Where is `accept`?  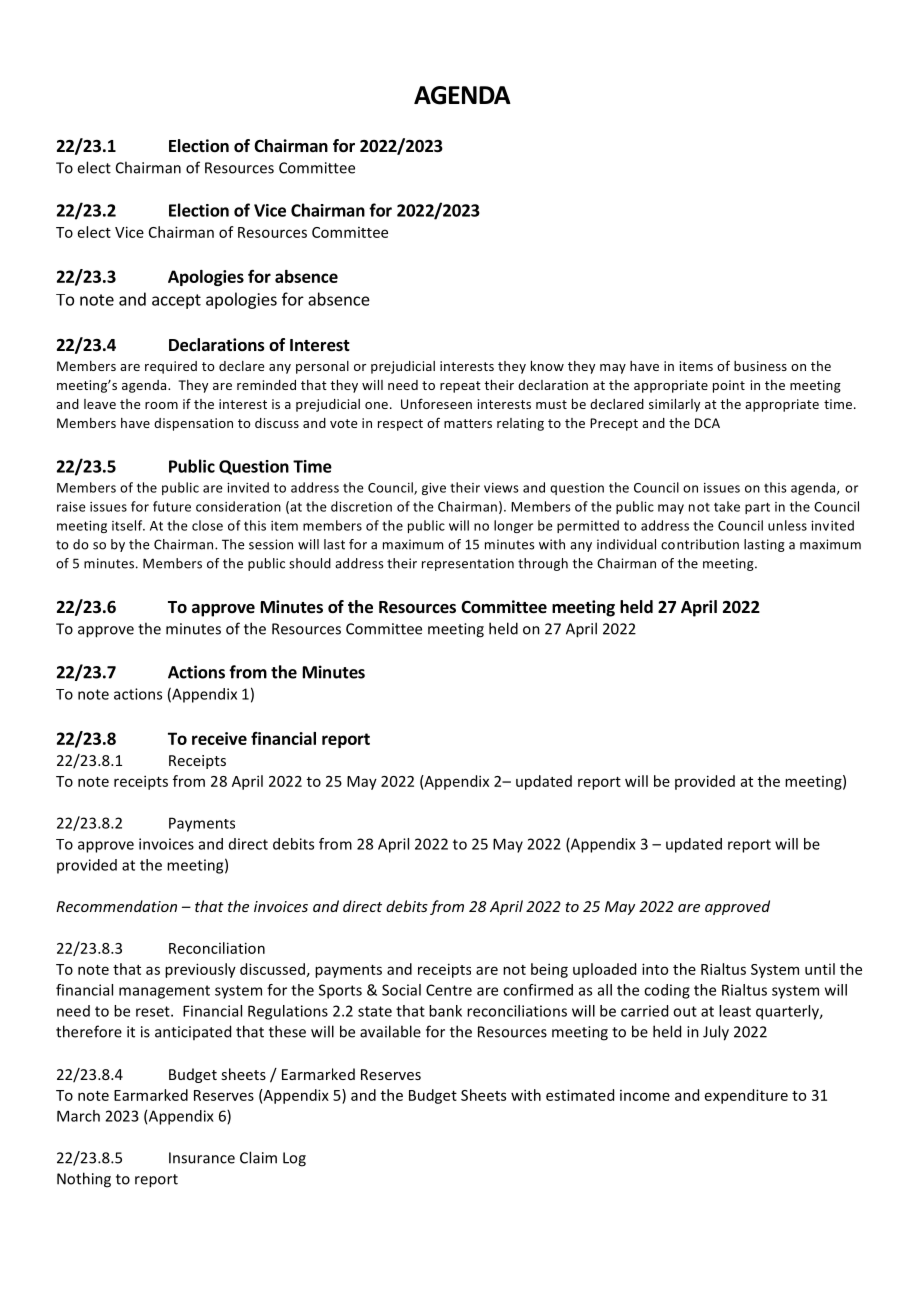
accept is located at coordinates (176, 301).
